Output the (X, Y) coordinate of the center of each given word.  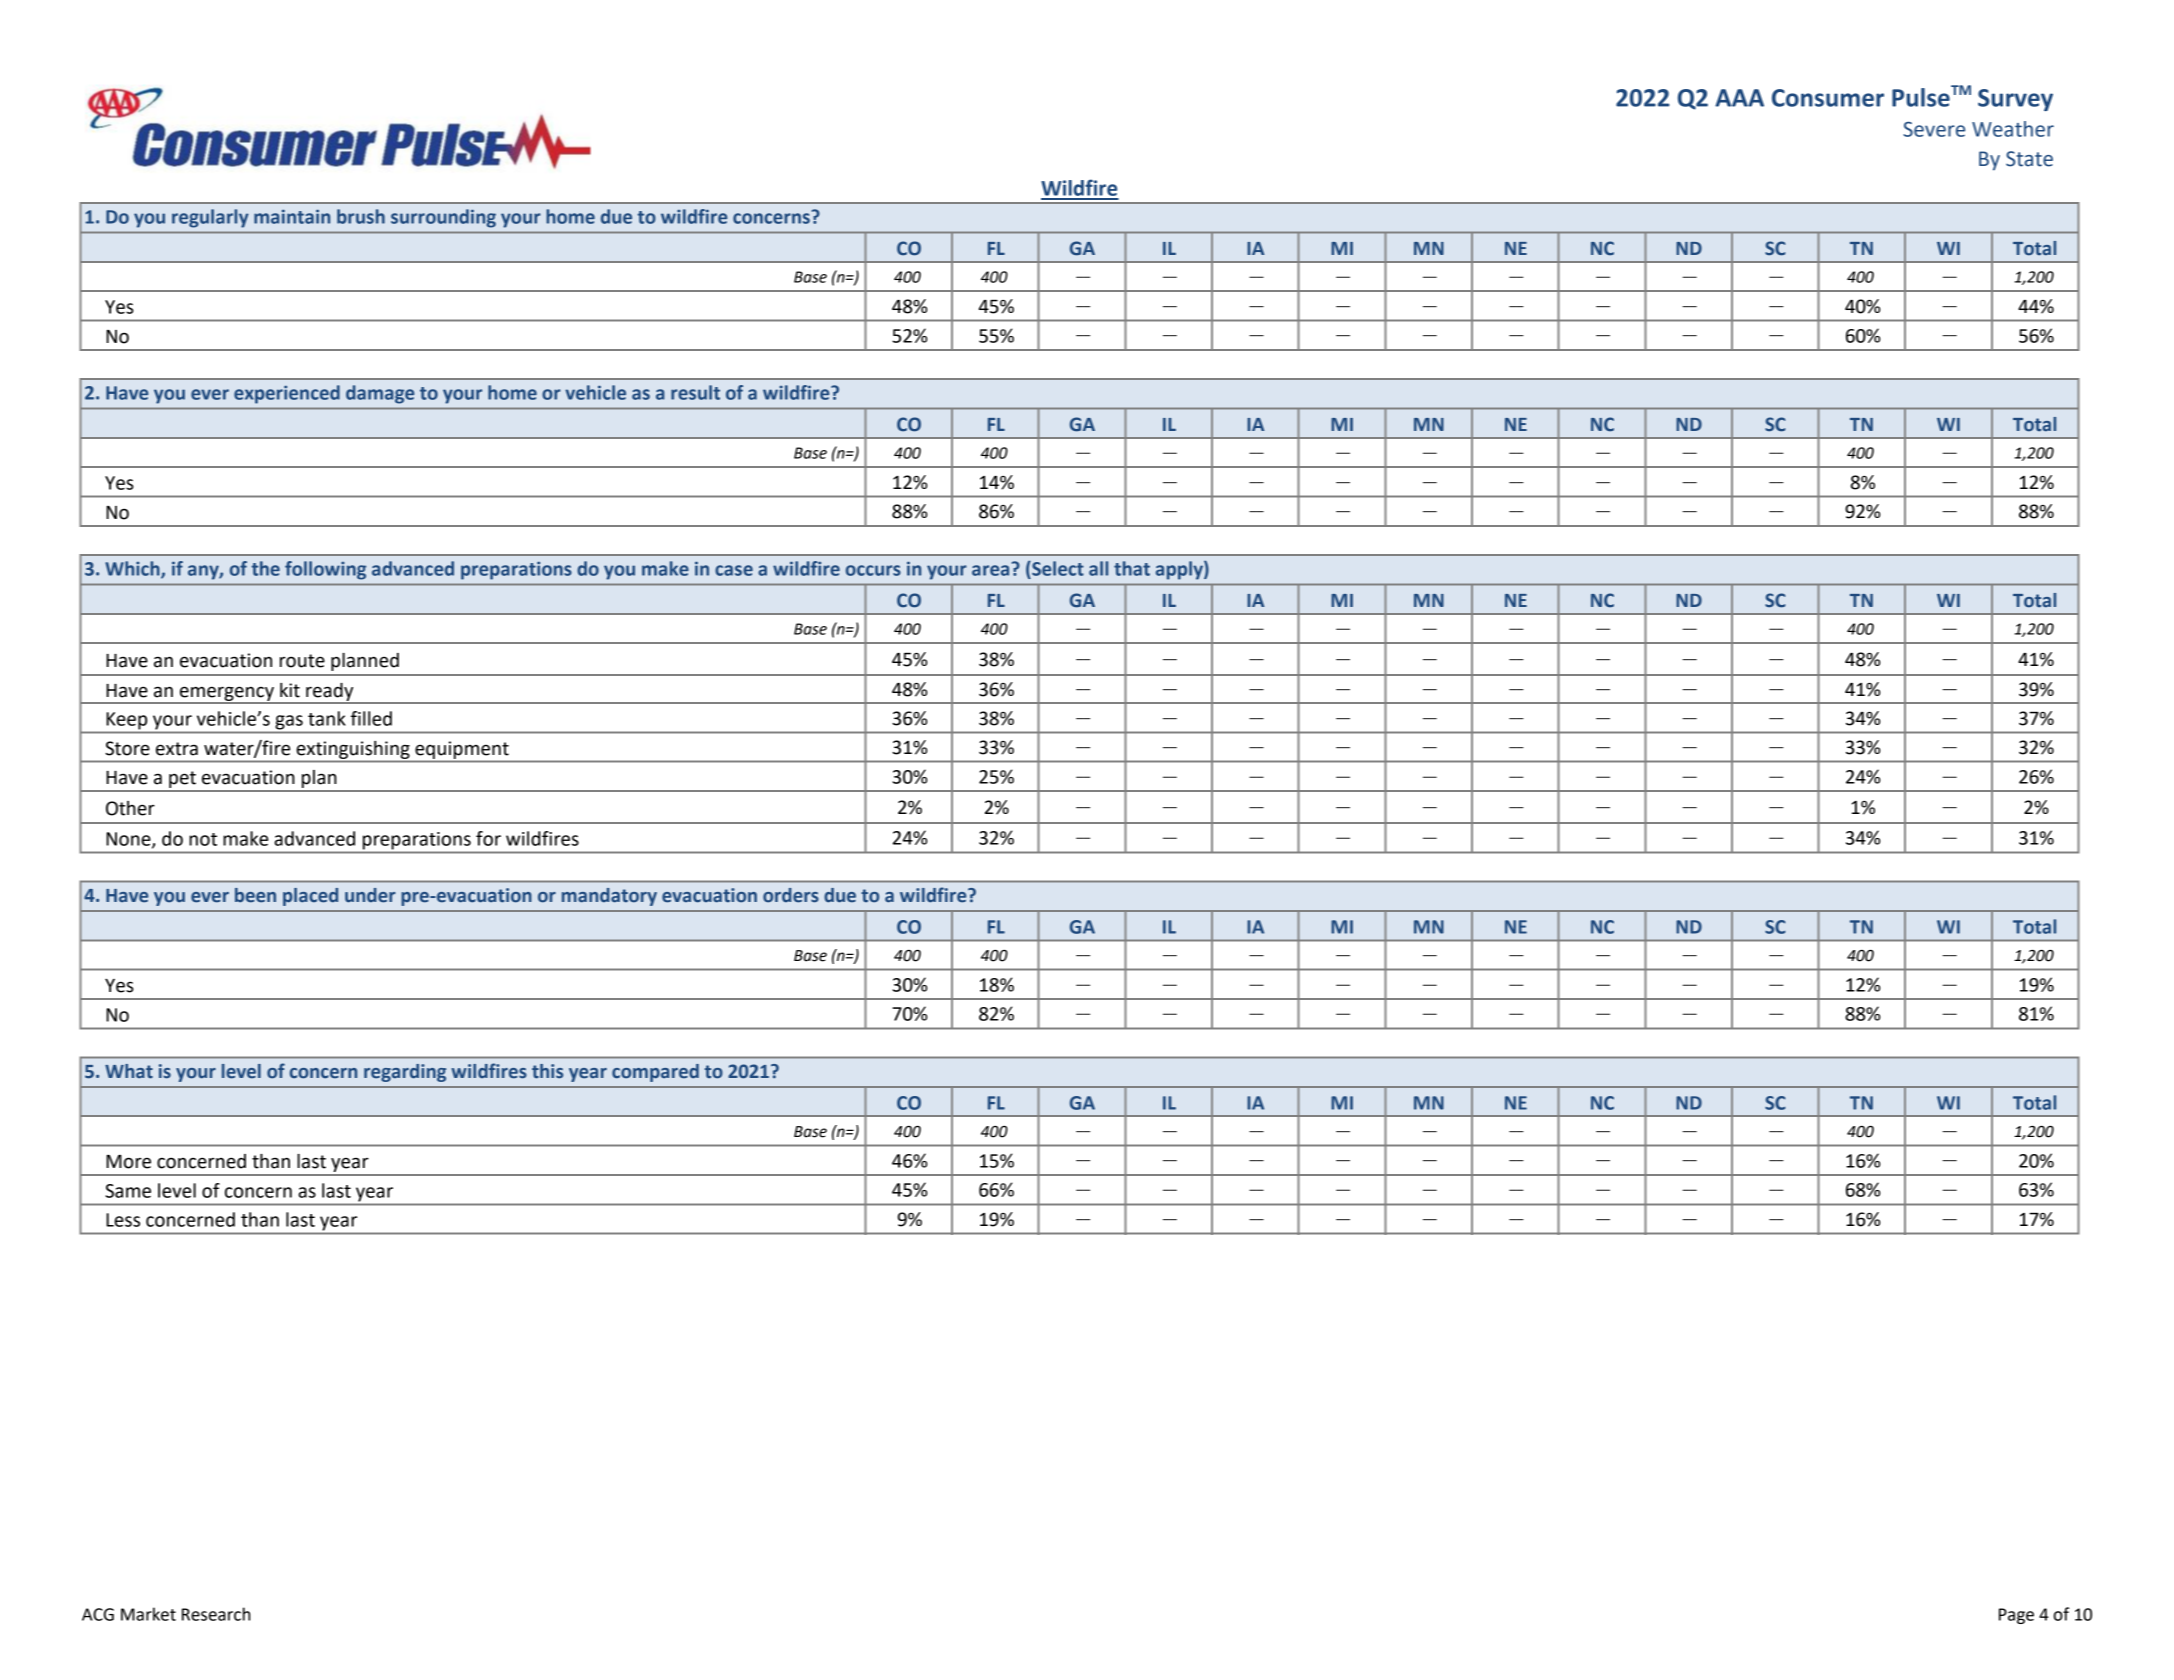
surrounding (443, 218)
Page (2016, 1616)
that (1132, 568)
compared (655, 1073)
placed (310, 897)
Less (123, 1220)
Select (1057, 568)
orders (791, 895)
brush (361, 216)
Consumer (1828, 98)
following (325, 570)
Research (216, 1614)
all (1098, 568)
